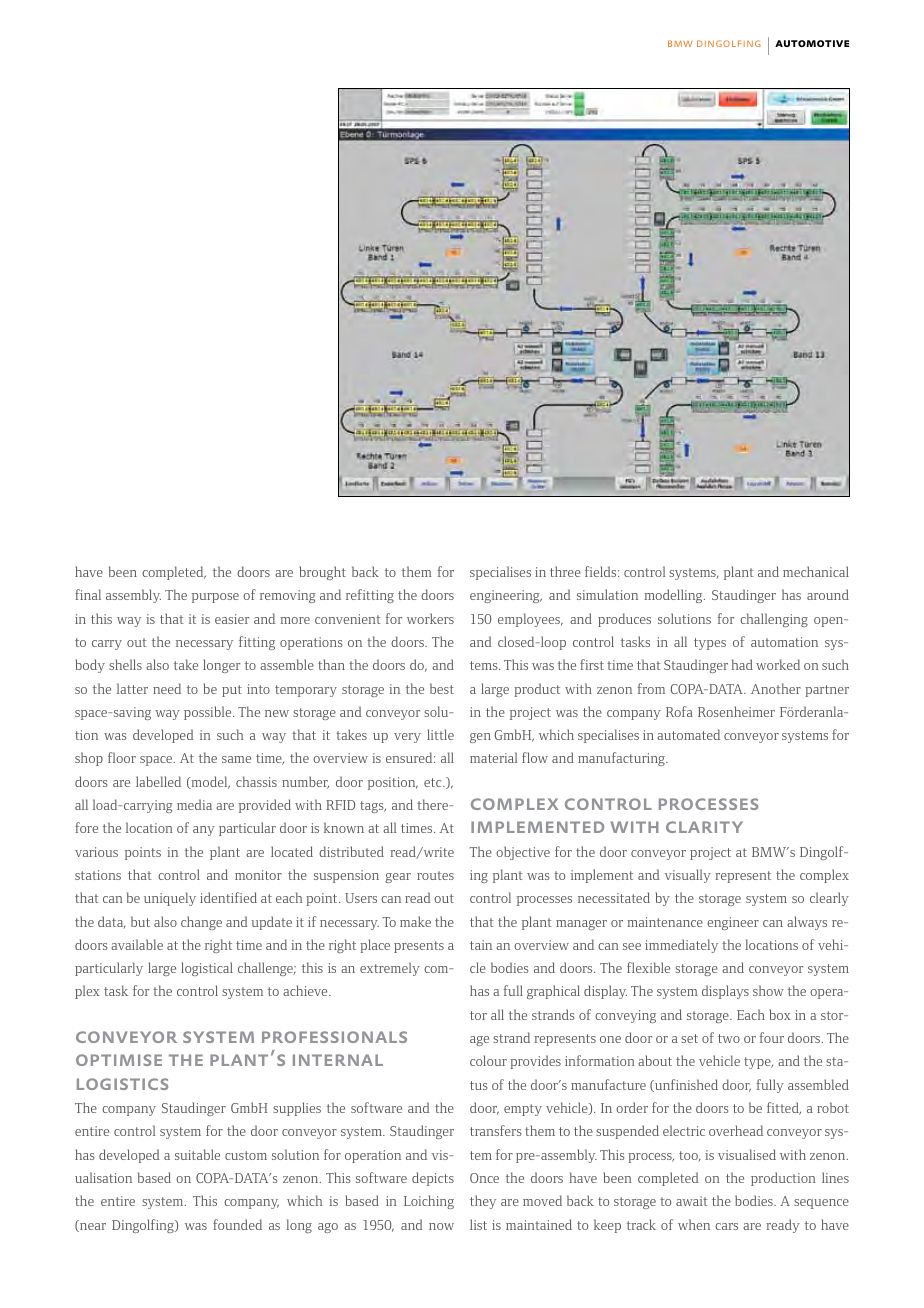 Image resolution: width=924 pixels, height=1308 pixels. Describe the element at coordinates (430, 618) in the screenshot. I see `workers` at that location.
